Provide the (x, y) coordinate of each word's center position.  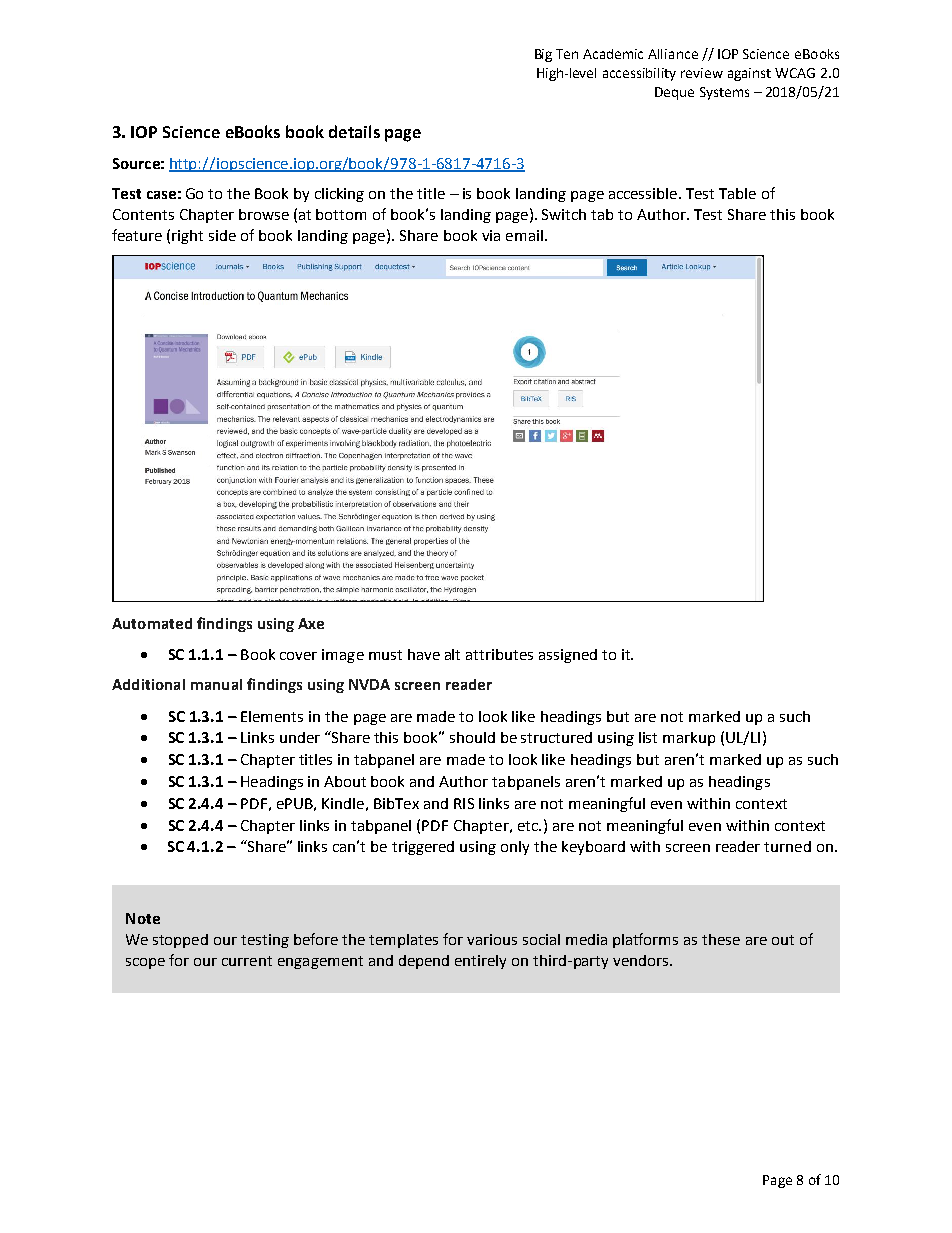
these (721, 939)
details (354, 131)
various (492, 939)
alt (452, 654)
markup (689, 739)
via (491, 235)
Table (737, 193)
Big (543, 55)
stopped (180, 941)
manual (216, 684)
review (702, 73)
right (187, 237)
